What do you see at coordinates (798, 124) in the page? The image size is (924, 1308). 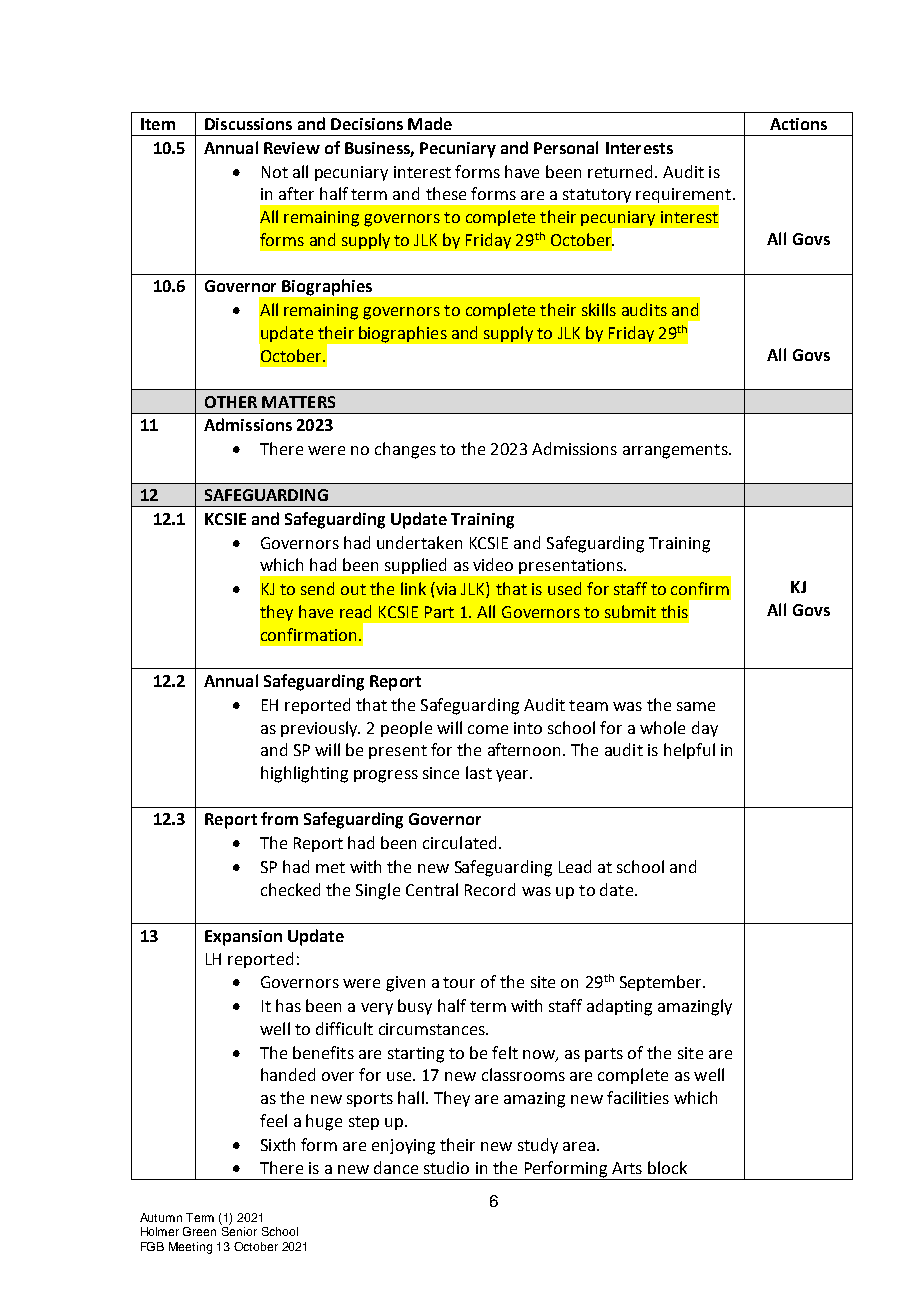 I see `Actions` at bounding box center [798, 124].
